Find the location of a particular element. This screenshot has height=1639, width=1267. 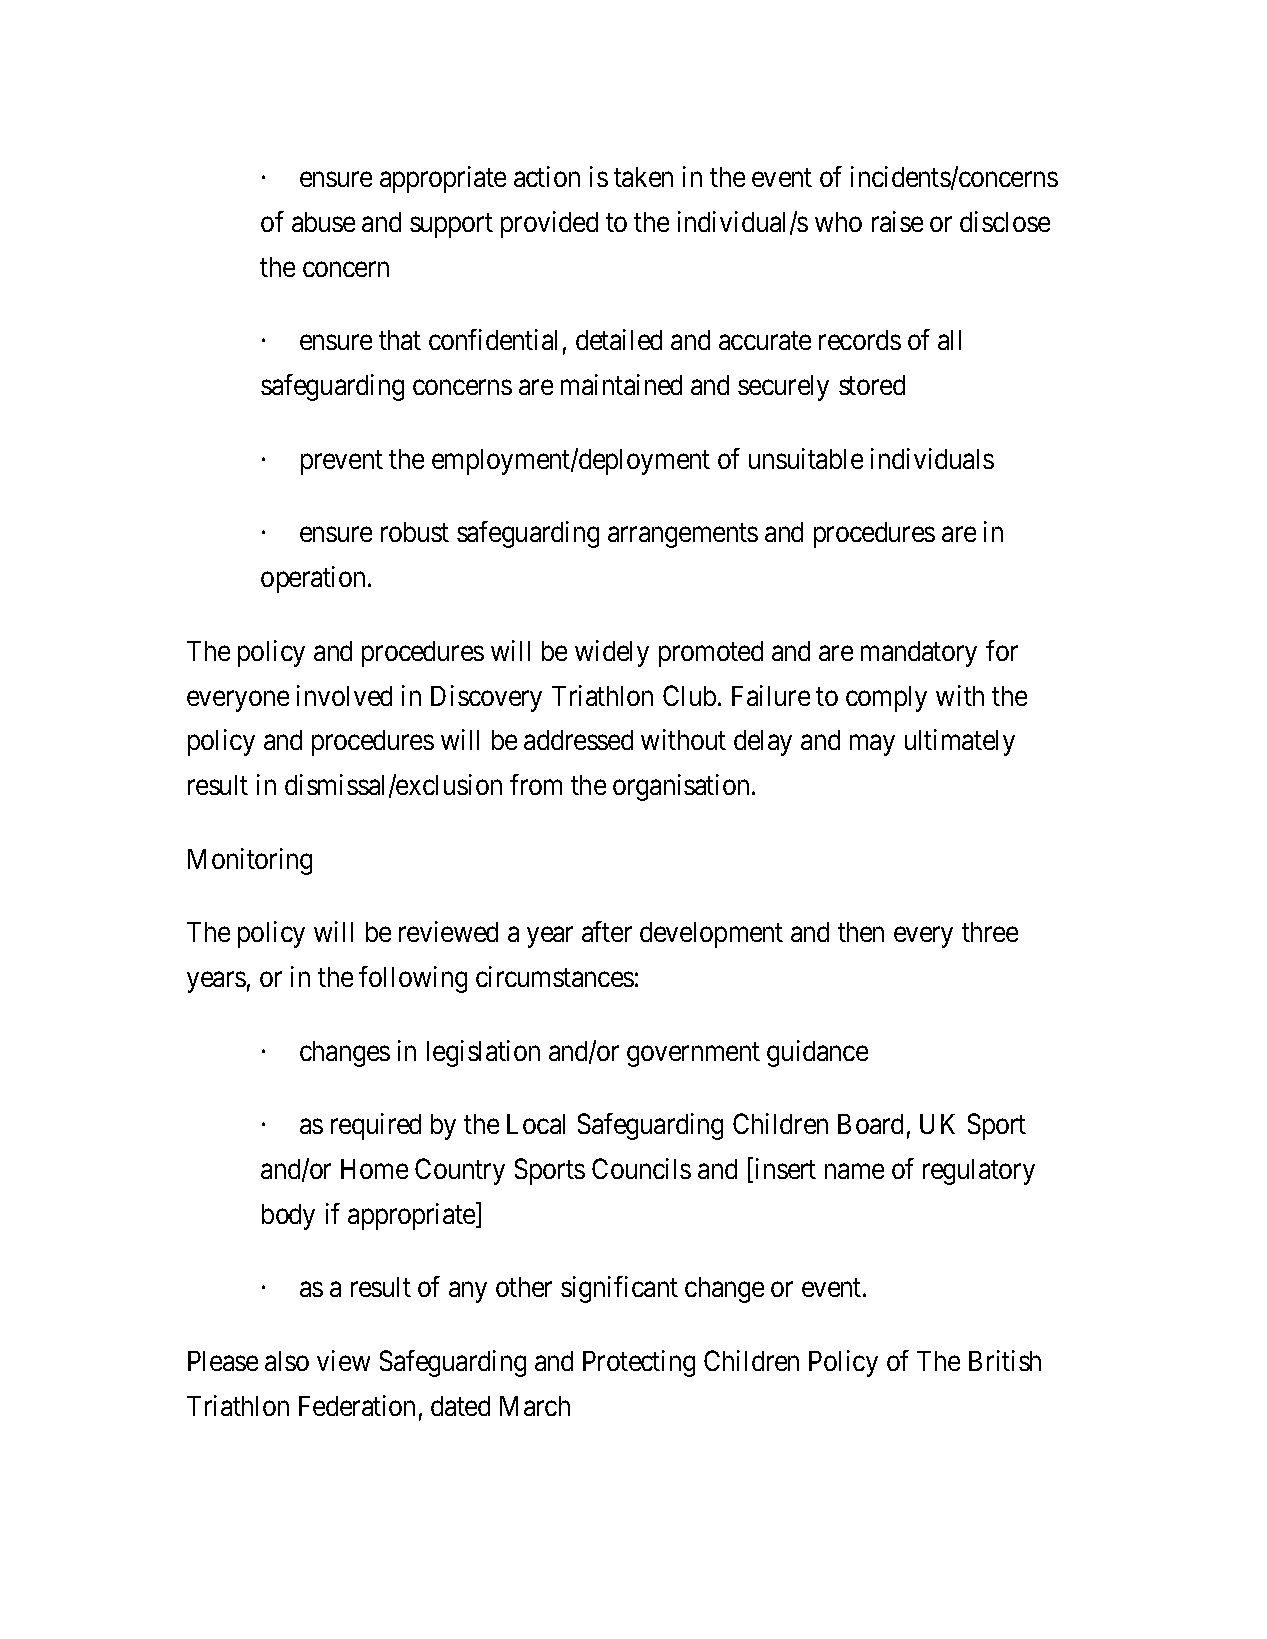

may is located at coordinates (872, 745).
